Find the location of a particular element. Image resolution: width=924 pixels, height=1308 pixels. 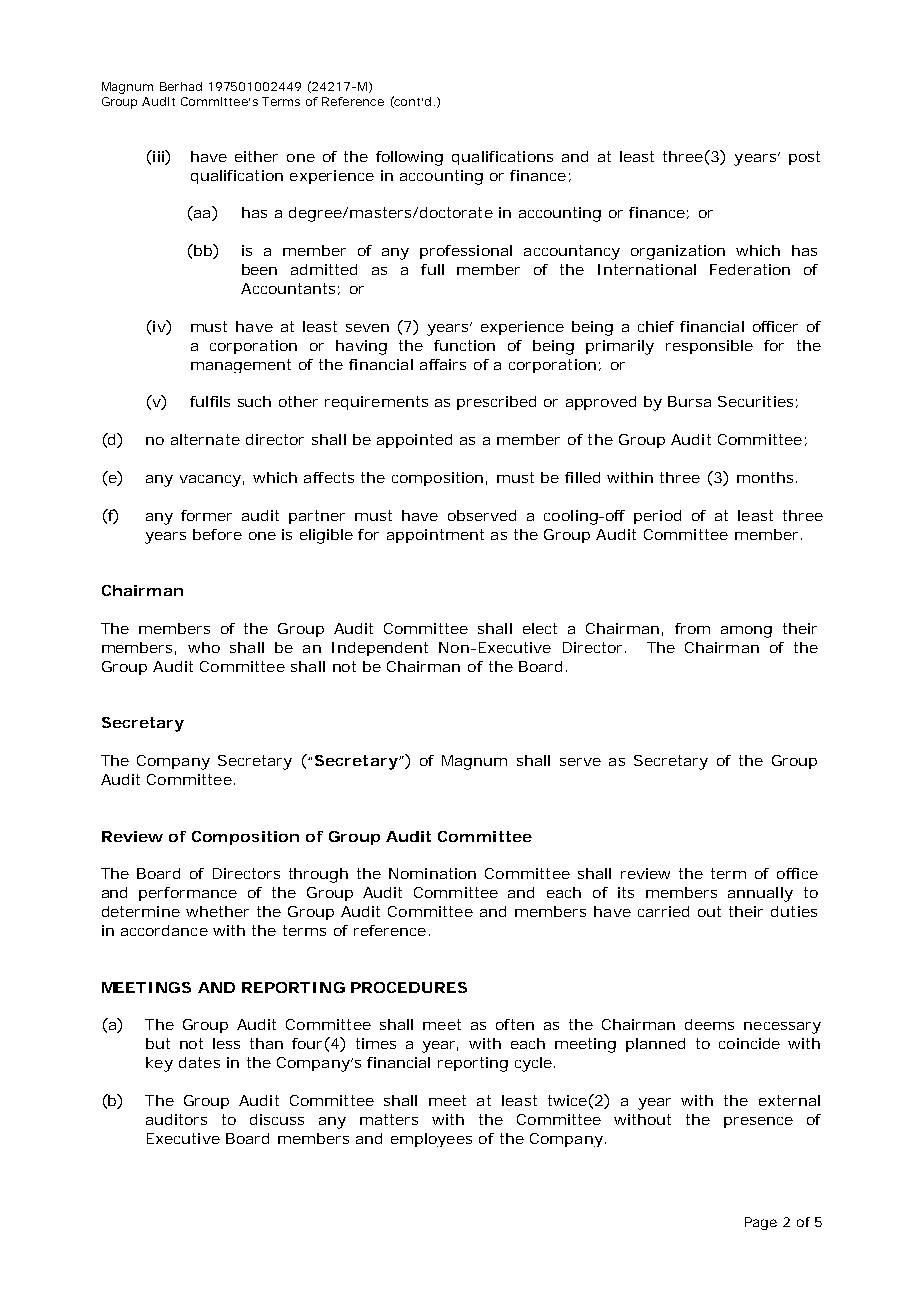

following is located at coordinates (409, 158).
